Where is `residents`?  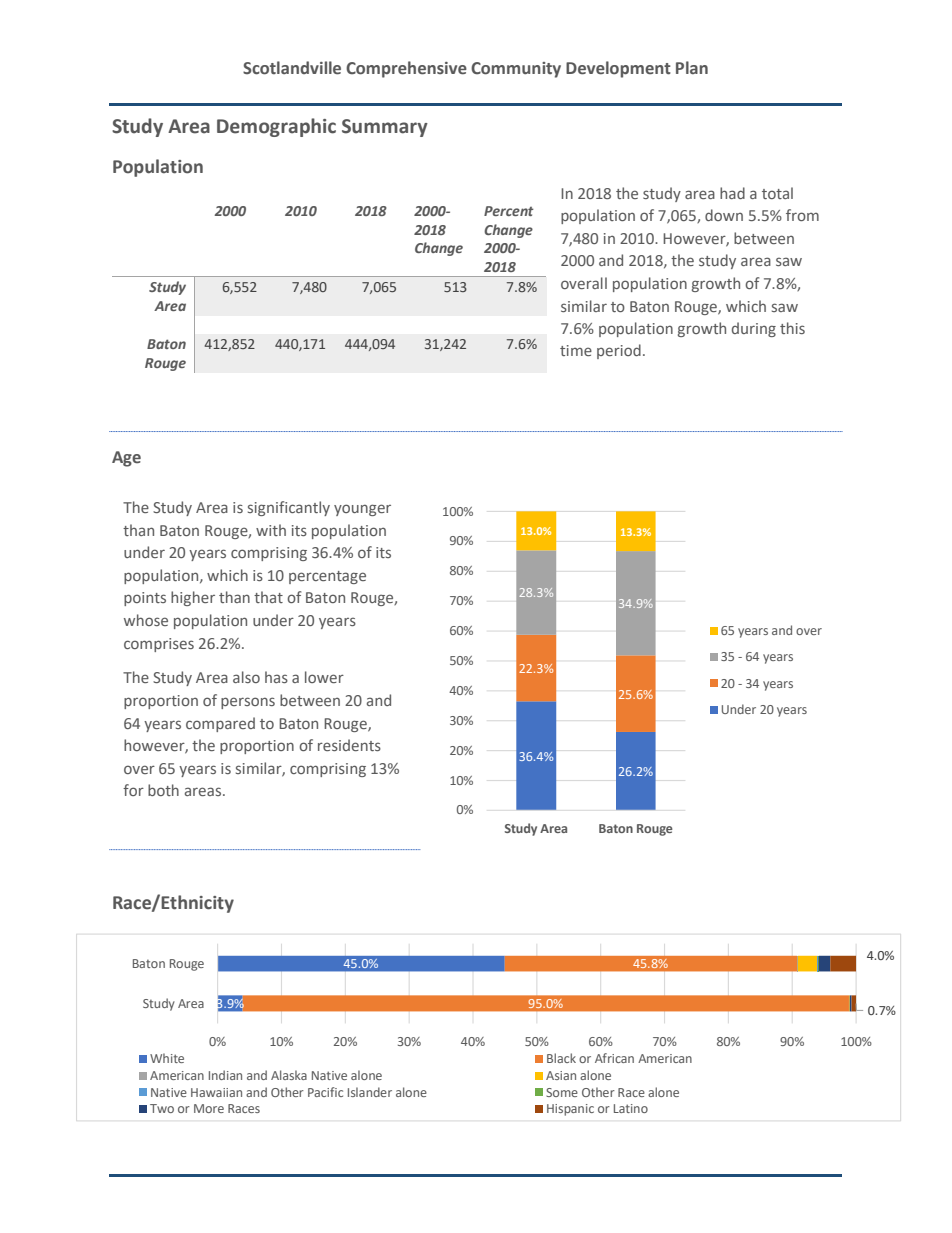
residents is located at coordinates (349, 745).
